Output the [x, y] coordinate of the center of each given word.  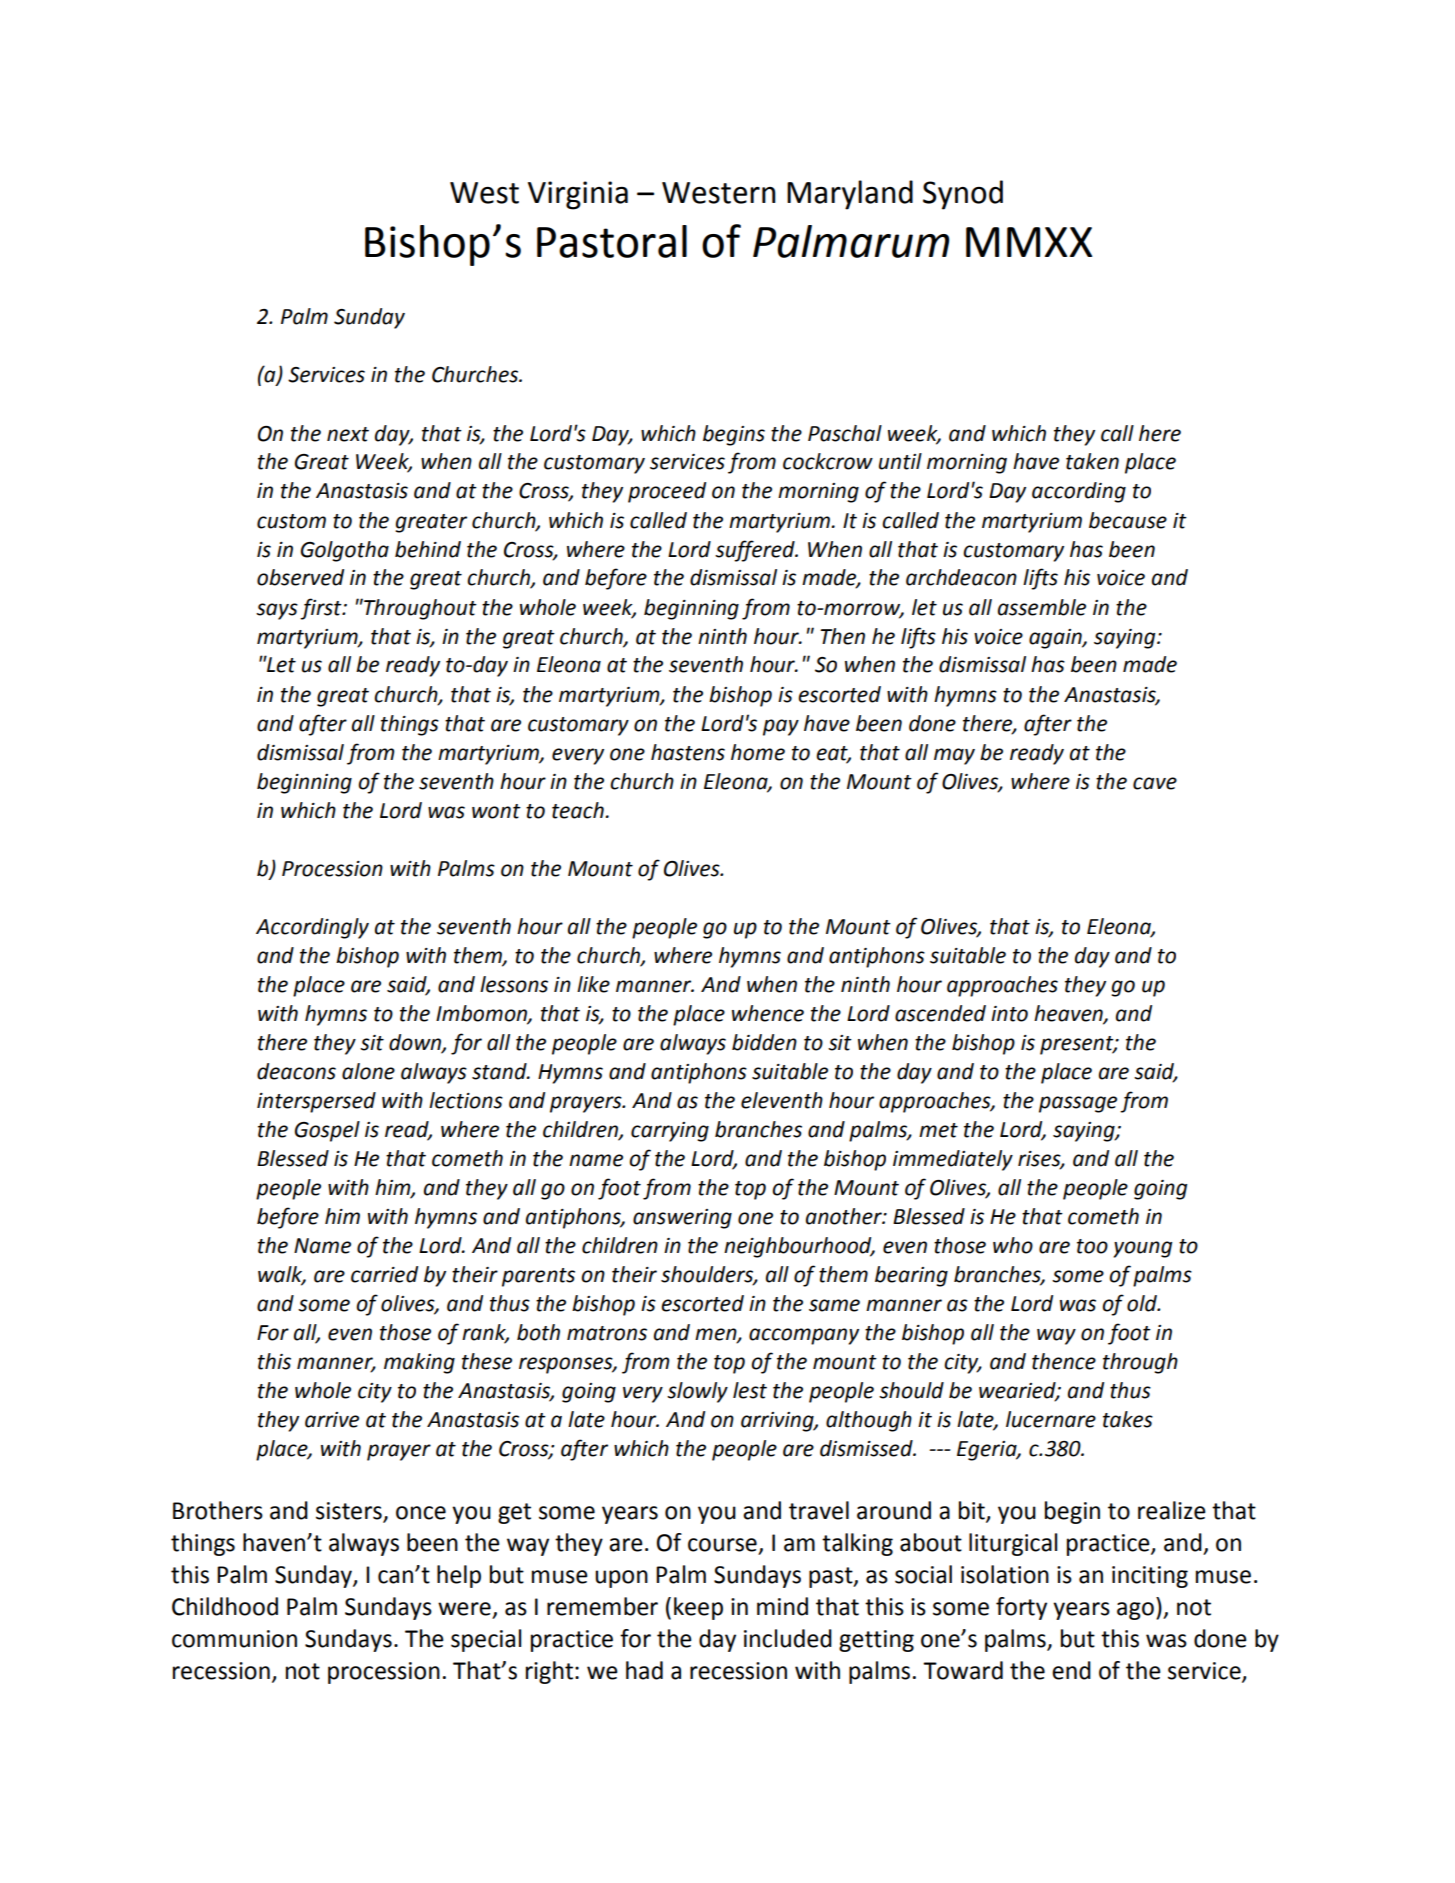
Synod [963, 195]
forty [1021, 1608]
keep [698, 1608]
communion [234, 1639]
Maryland [850, 195]
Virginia [578, 195]
